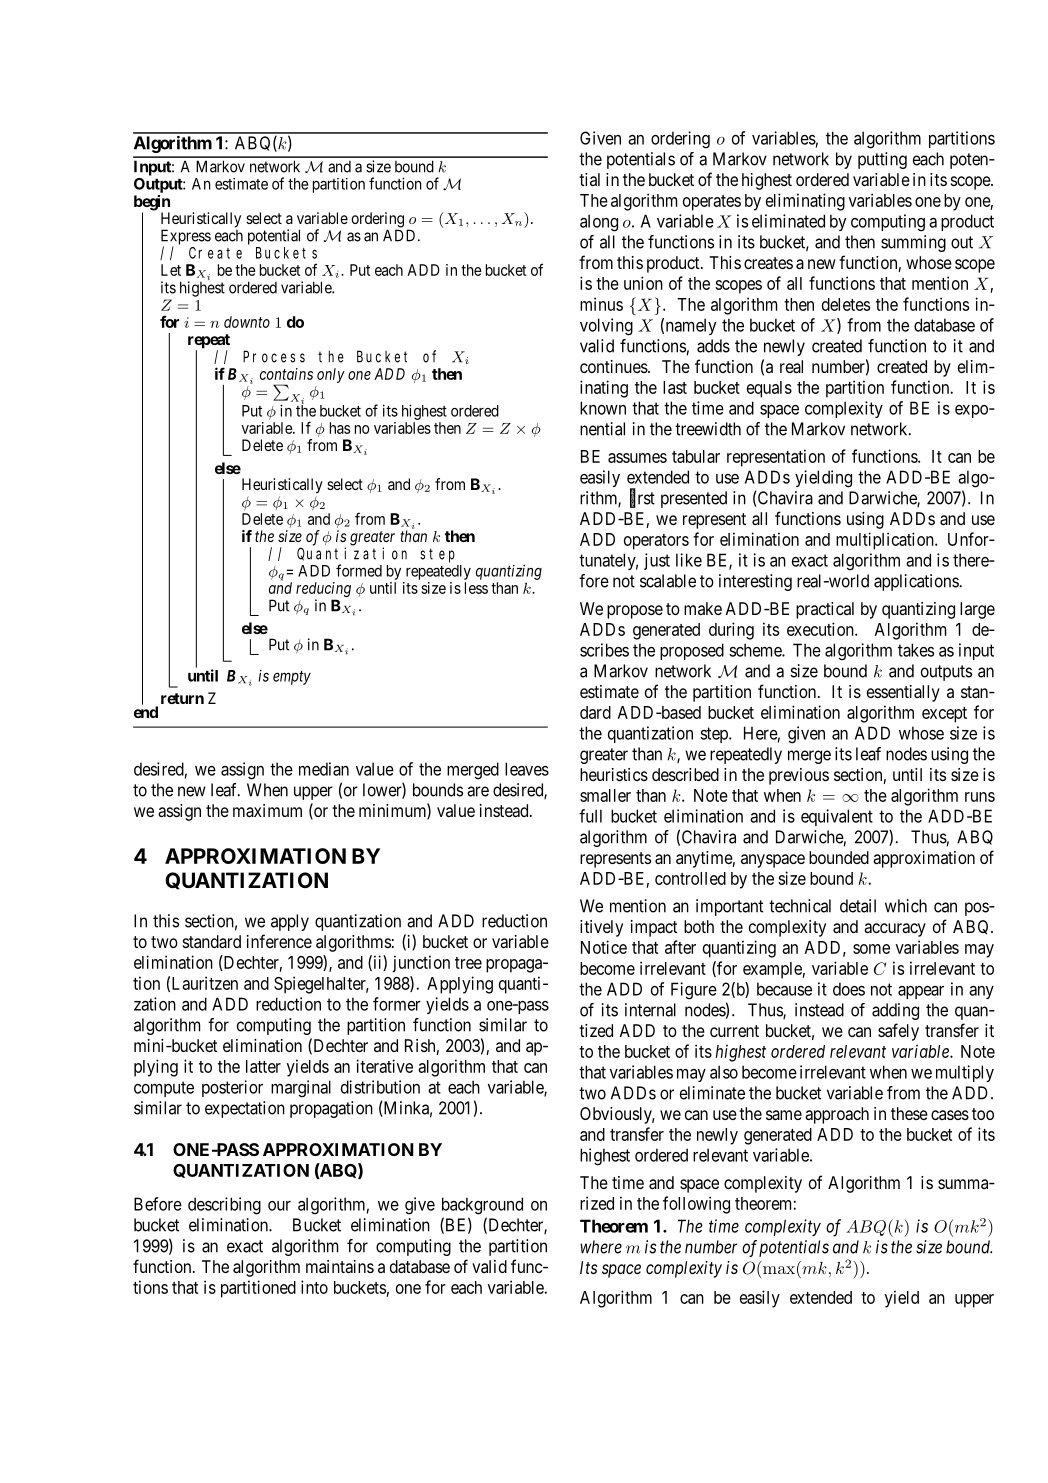 This page has width=1048, height=1483. Describe the element at coordinates (696, 1205) in the page. I see `following` at that location.
